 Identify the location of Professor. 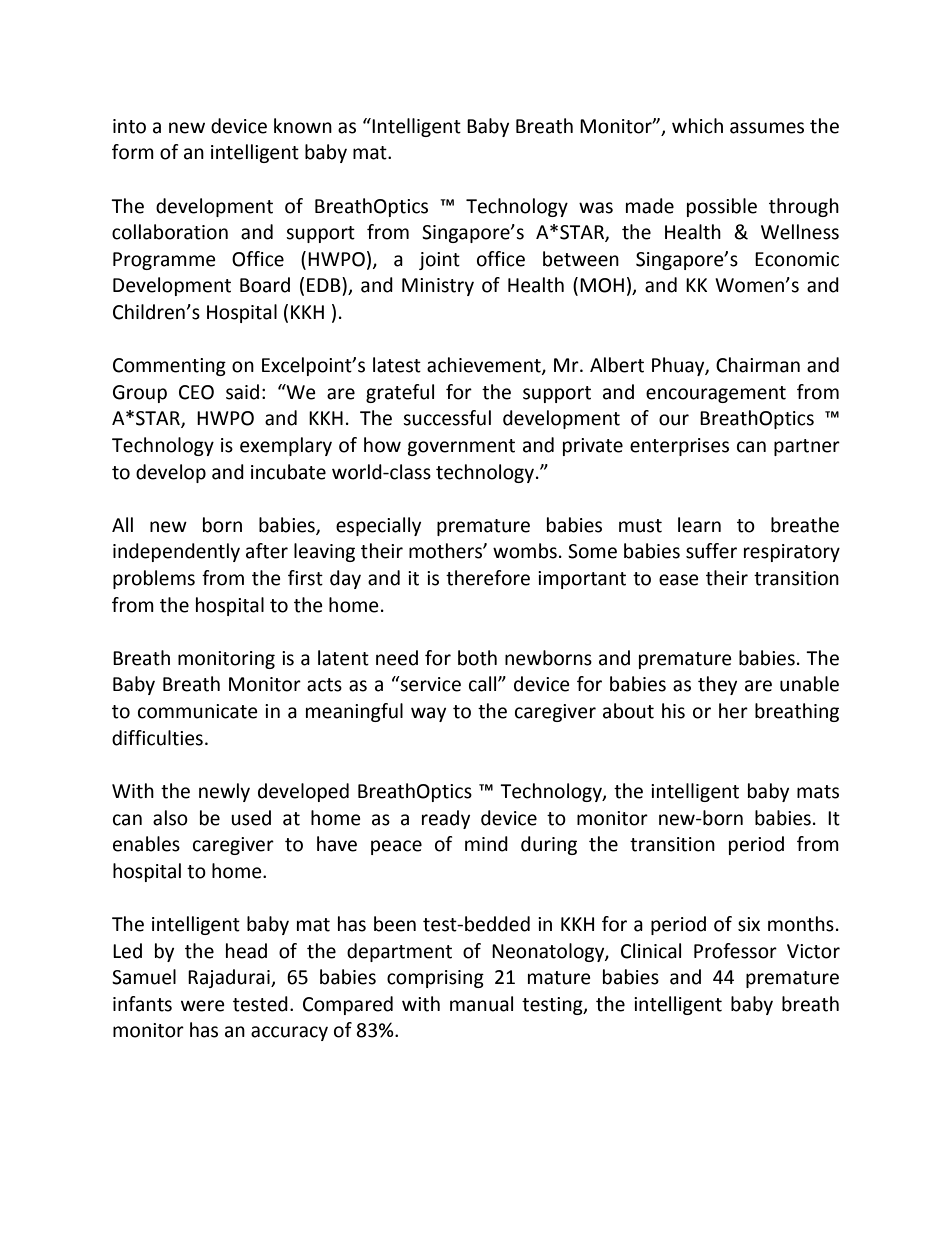
(735, 951).
